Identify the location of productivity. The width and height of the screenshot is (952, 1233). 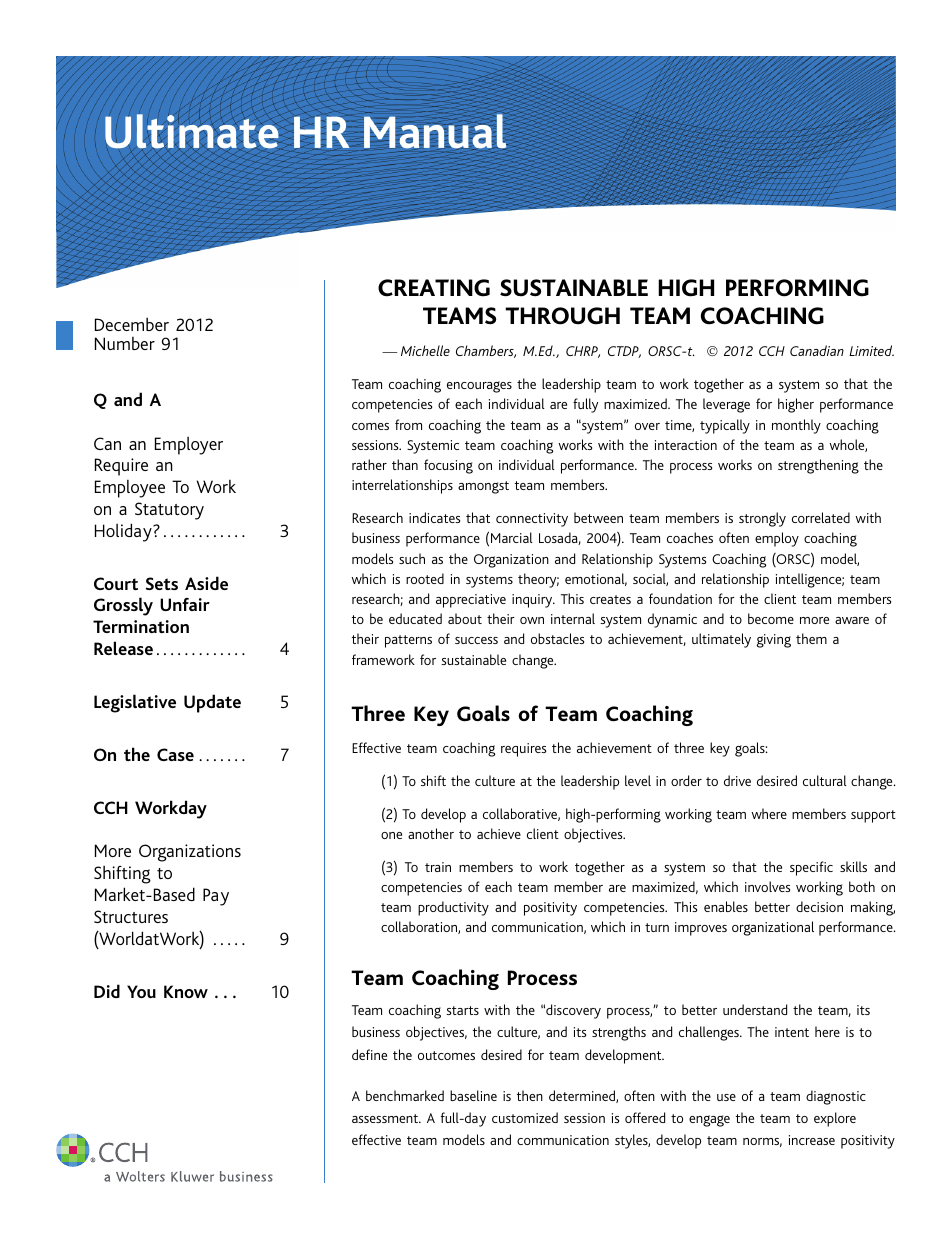
(453, 908).
